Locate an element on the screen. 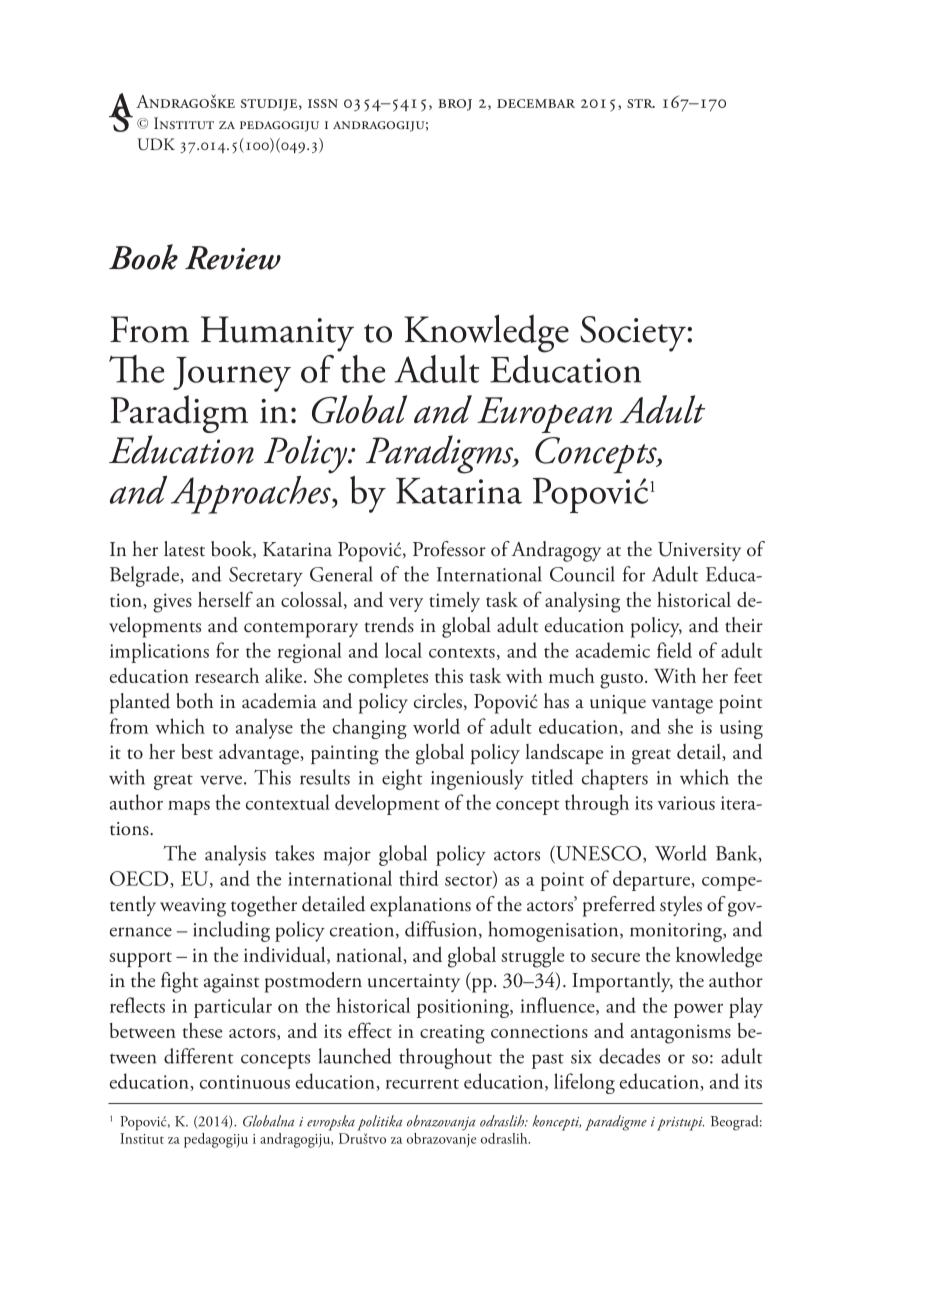  European is located at coordinates (544, 415).
